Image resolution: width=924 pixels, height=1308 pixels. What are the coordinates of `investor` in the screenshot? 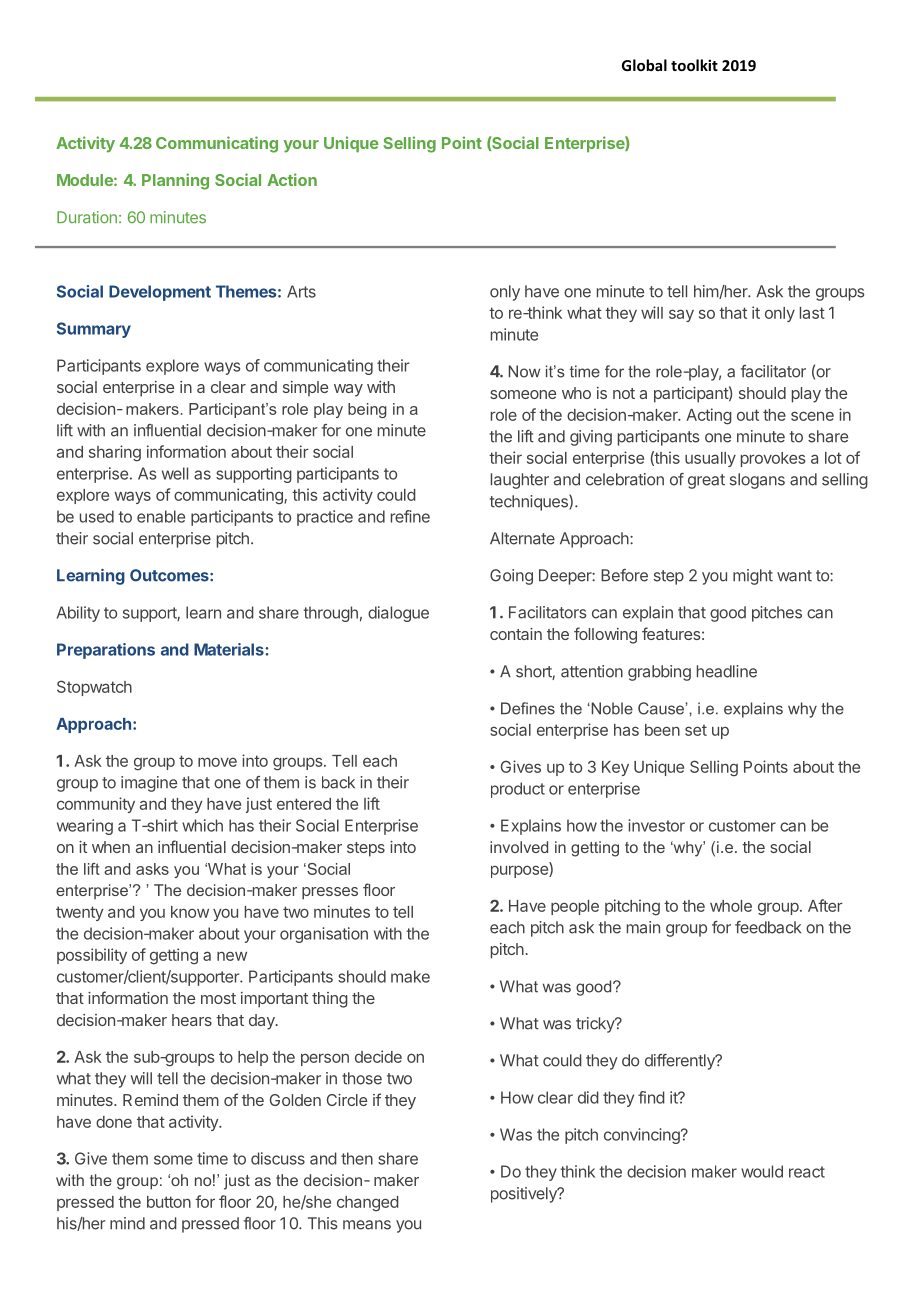 It's located at (656, 825).
